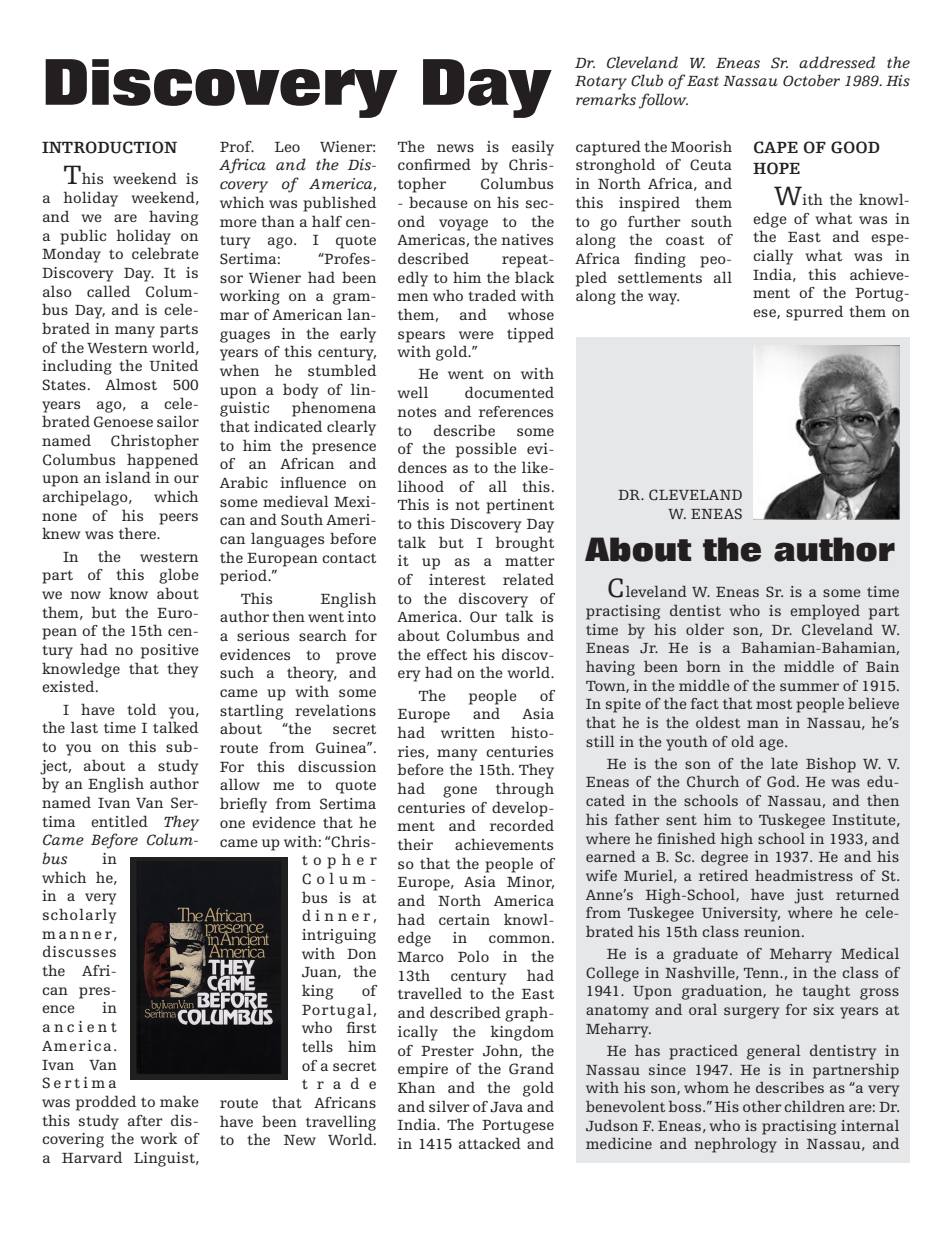 Image resolution: width=952 pixels, height=1233 pixels. What do you see at coordinates (145, 1120) in the screenshot?
I see `after` at bounding box center [145, 1120].
